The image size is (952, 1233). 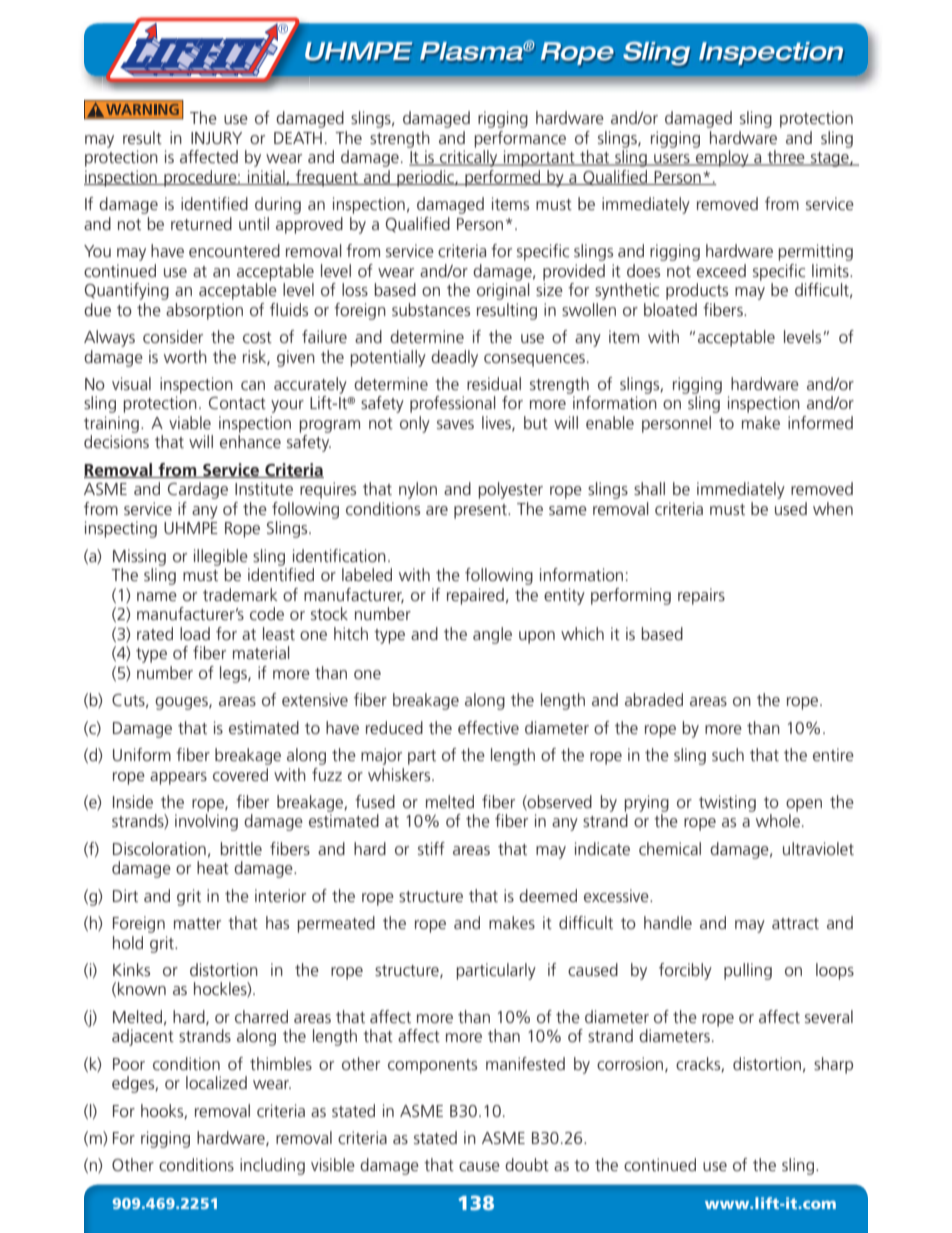 I want to click on employ, so click(x=722, y=158).
